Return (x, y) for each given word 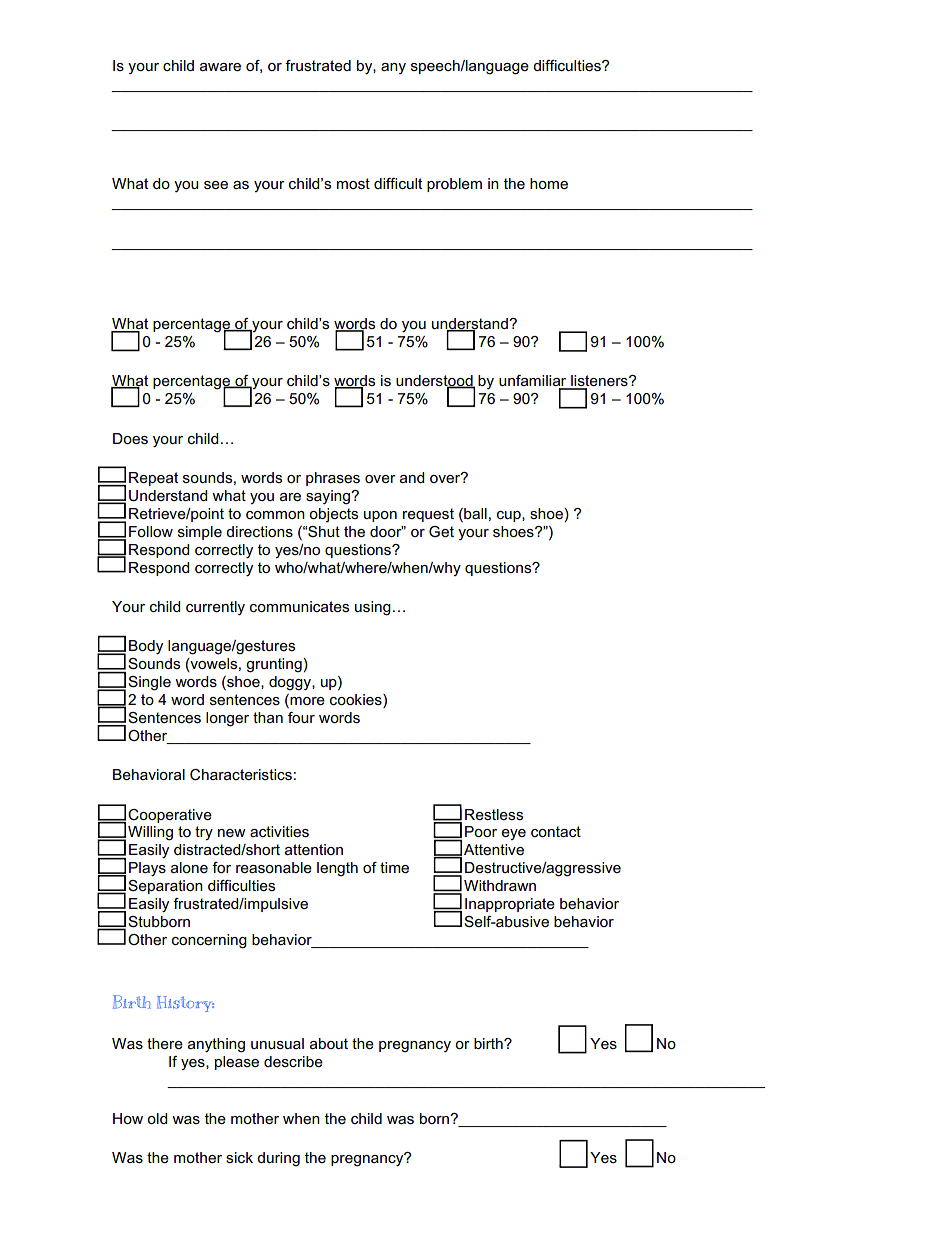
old (157, 1118)
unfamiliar (534, 382)
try (204, 833)
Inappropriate (510, 905)
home (549, 183)
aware (220, 67)
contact (556, 831)
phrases (333, 479)
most (353, 183)
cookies (357, 699)
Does (130, 438)
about (329, 1043)
